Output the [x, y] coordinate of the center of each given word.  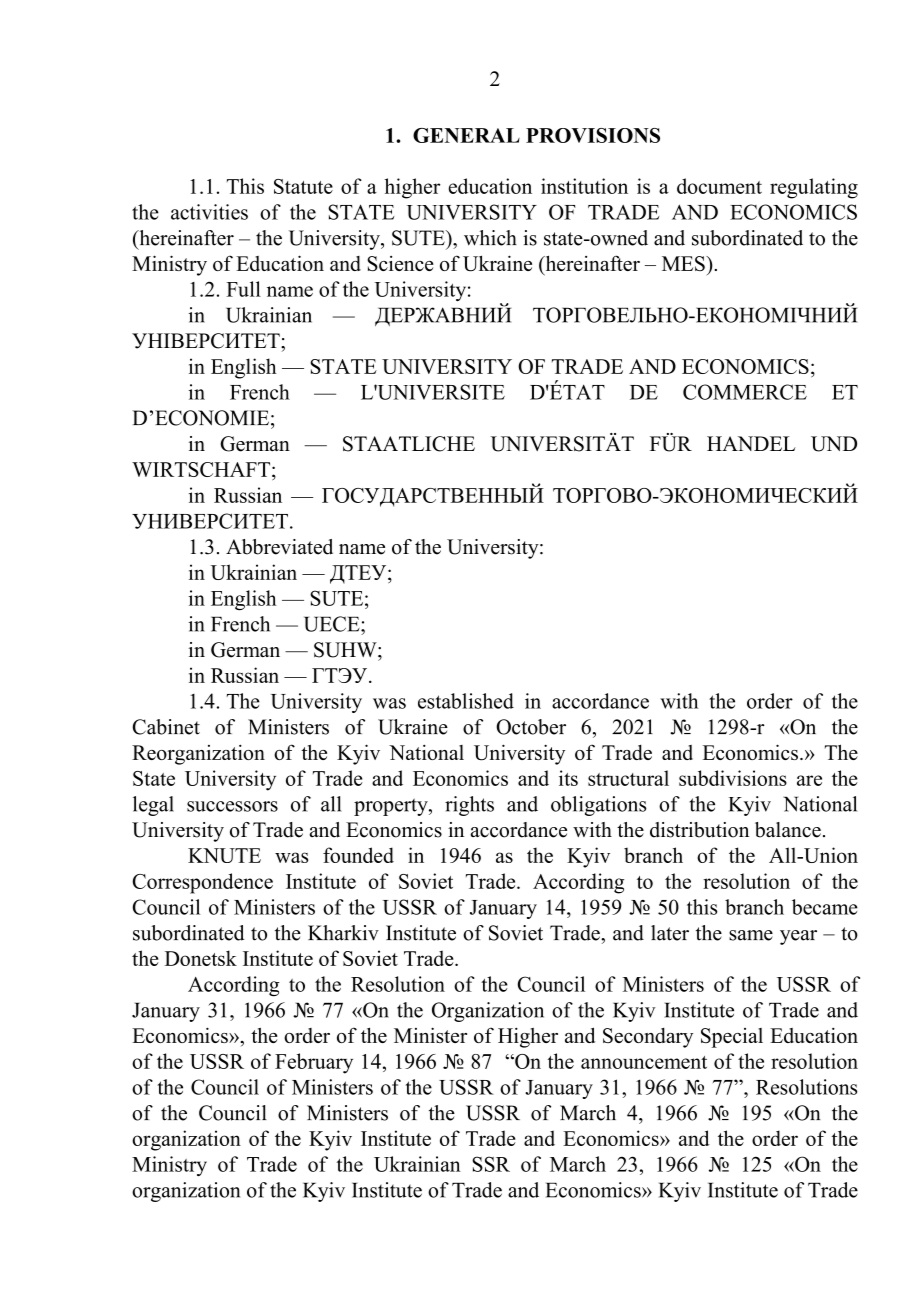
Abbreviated [279, 547]
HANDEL [751, 443]
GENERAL [466, 135]
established [466, 701]
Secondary [648, 1038]
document [719, 186]
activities [209, 212]
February [314, 1063]
